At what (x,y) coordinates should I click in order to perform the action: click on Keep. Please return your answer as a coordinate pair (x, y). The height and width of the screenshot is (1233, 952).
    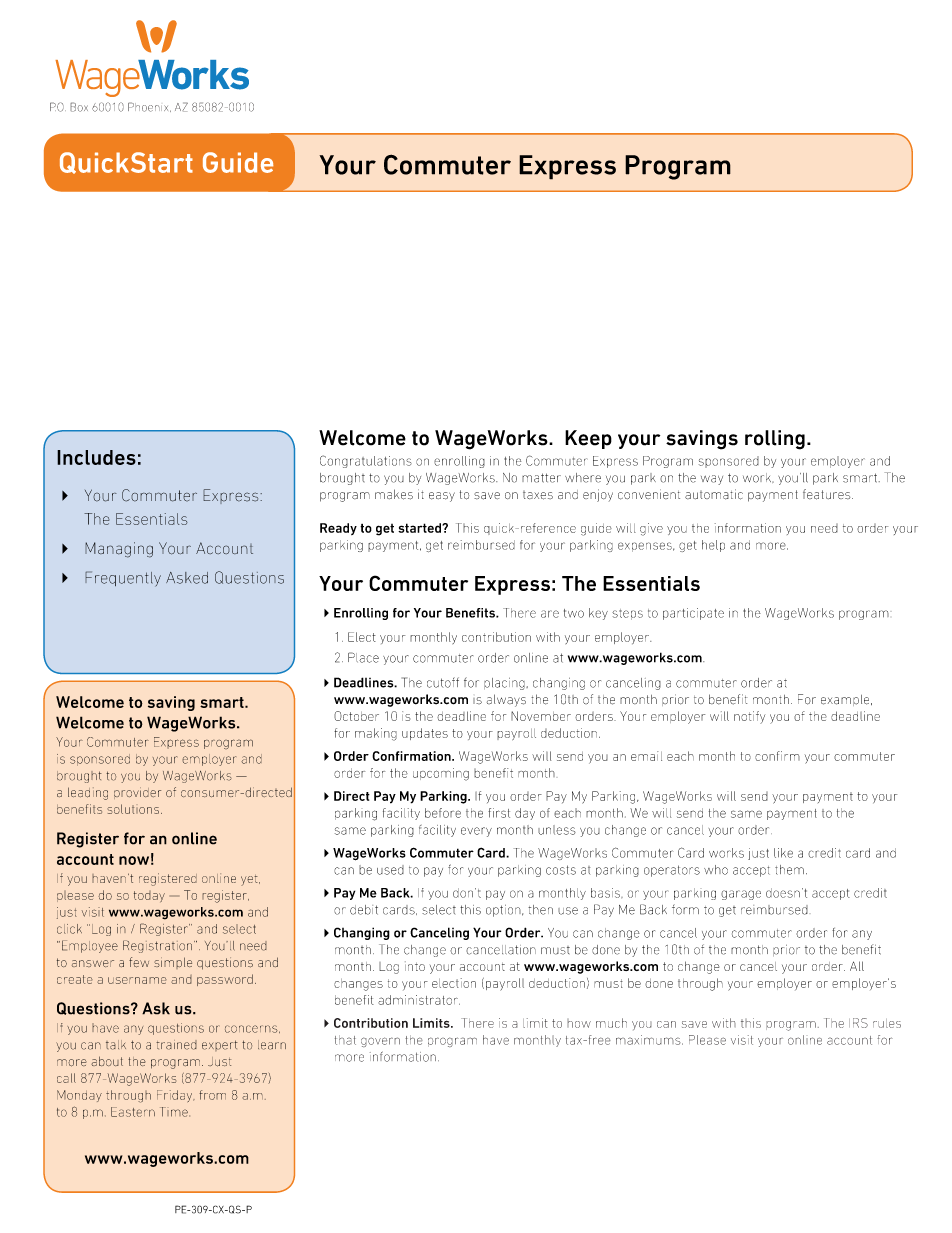
    Looking at the image, I should click on (588, 439).
